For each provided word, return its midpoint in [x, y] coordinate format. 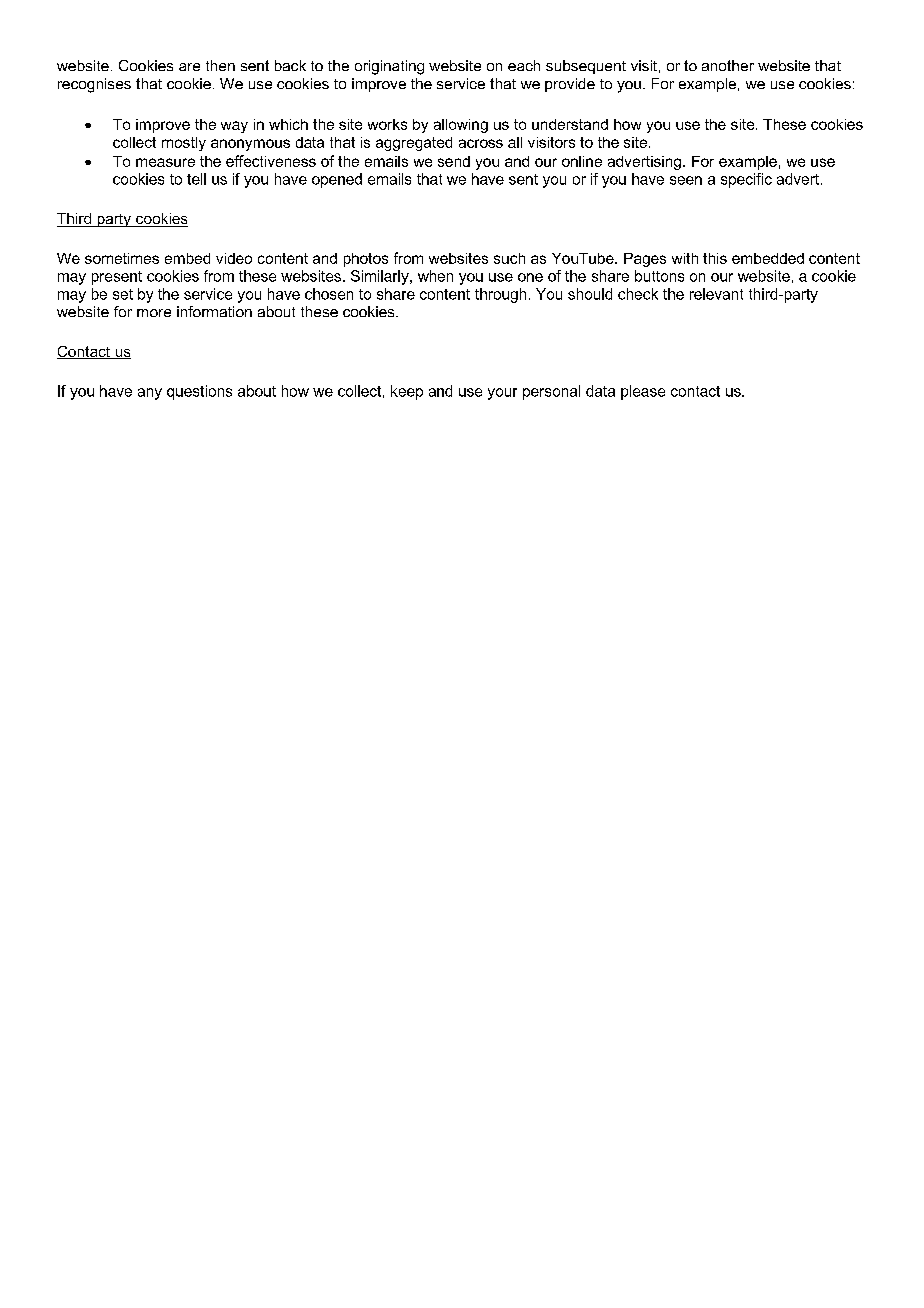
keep [407, 392]
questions [199, 392]
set [123, 294]
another [728, 65]
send [454, 161]
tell [196, 179]
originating [389, 67]
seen [686, 180]
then [220, 65]
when [435, 276]
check [638, 294]
